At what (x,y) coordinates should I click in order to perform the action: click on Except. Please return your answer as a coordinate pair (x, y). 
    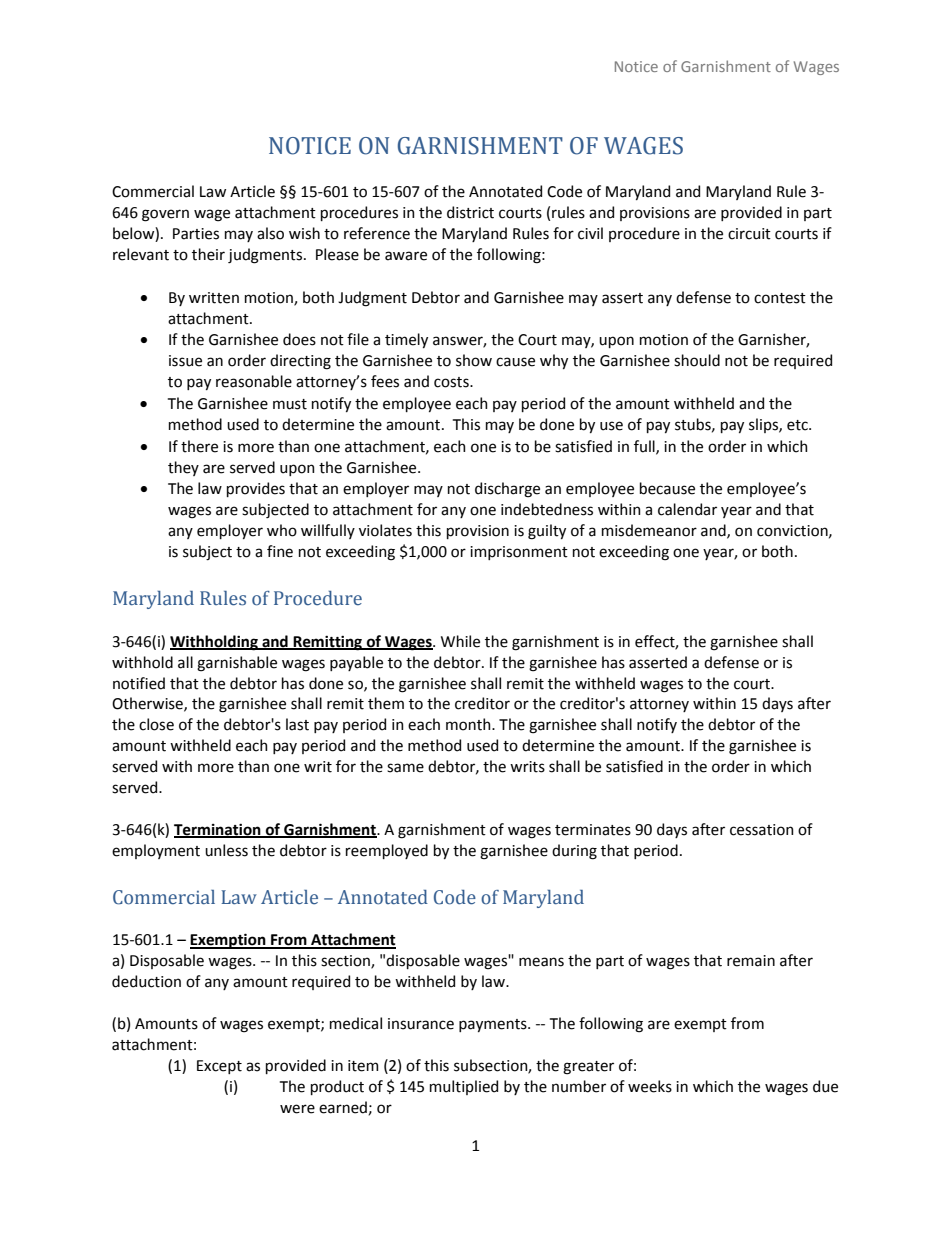
    Looking at the image, I should click on (219, 1067).
